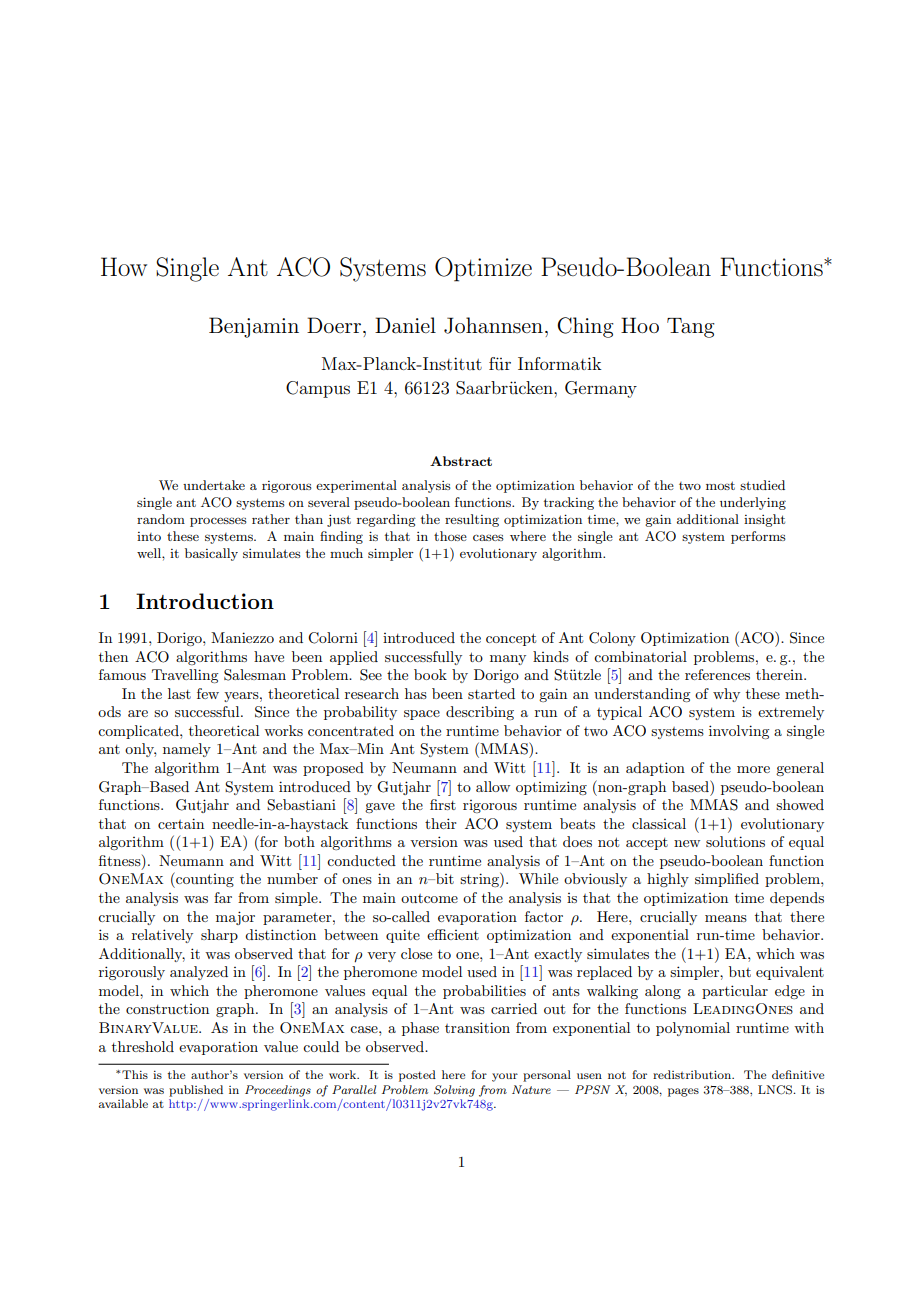  Describe the element at coordinates (691, 328) in the screenshot. I see `Tang` at that location.
